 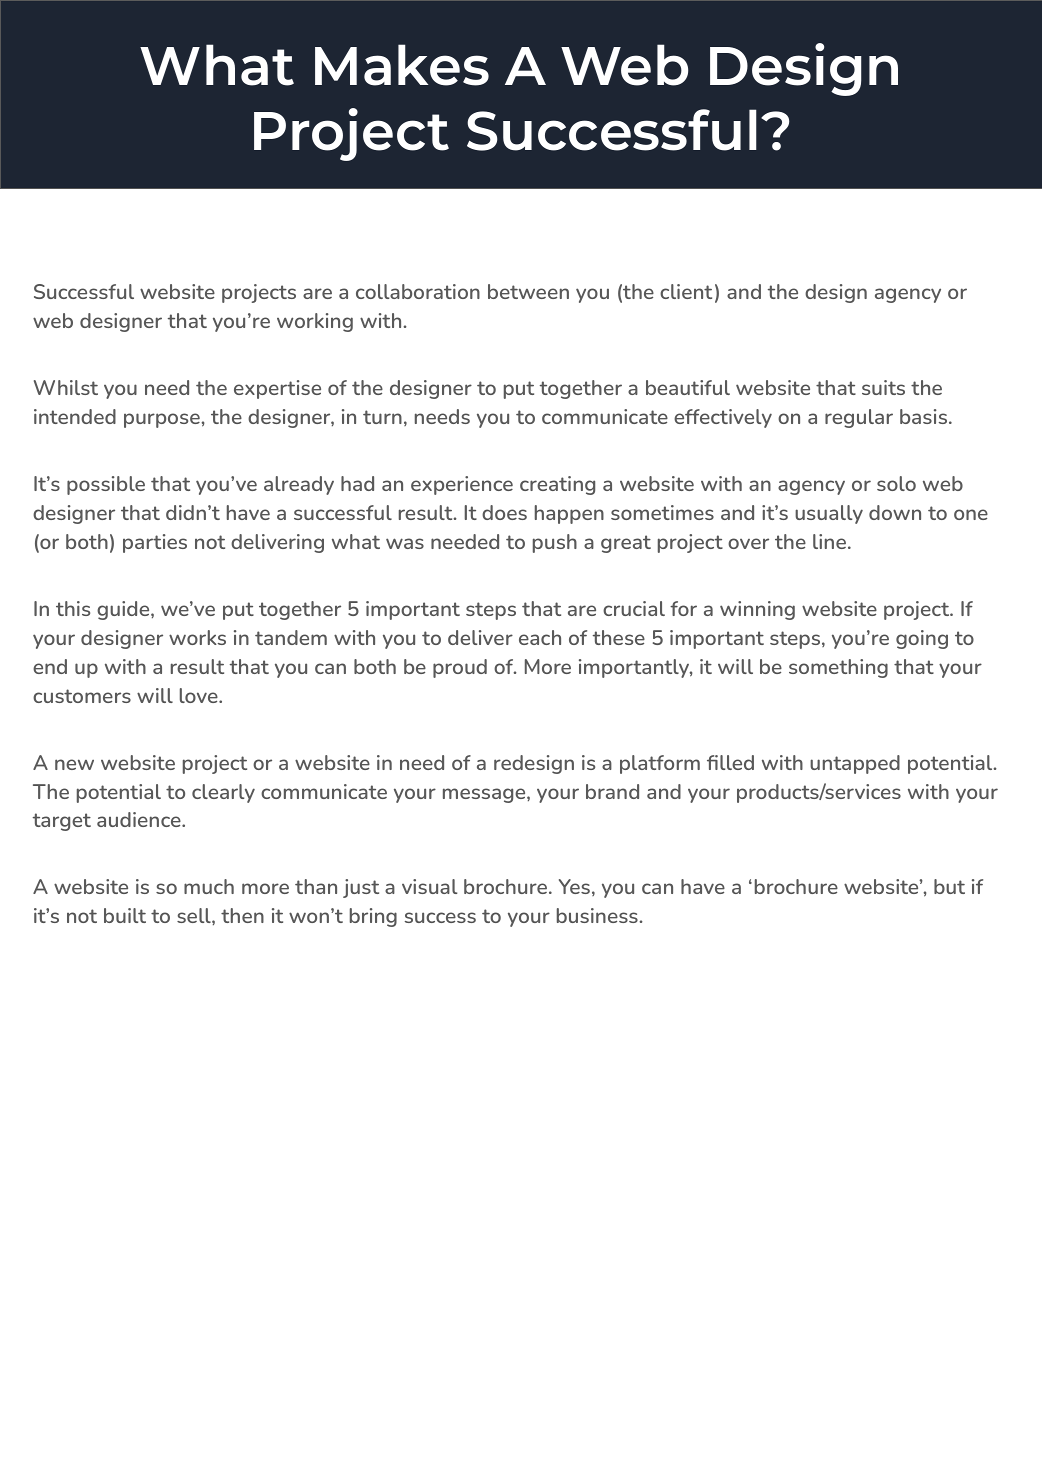 I want to click on Makes, so click(x=402, y=65).
